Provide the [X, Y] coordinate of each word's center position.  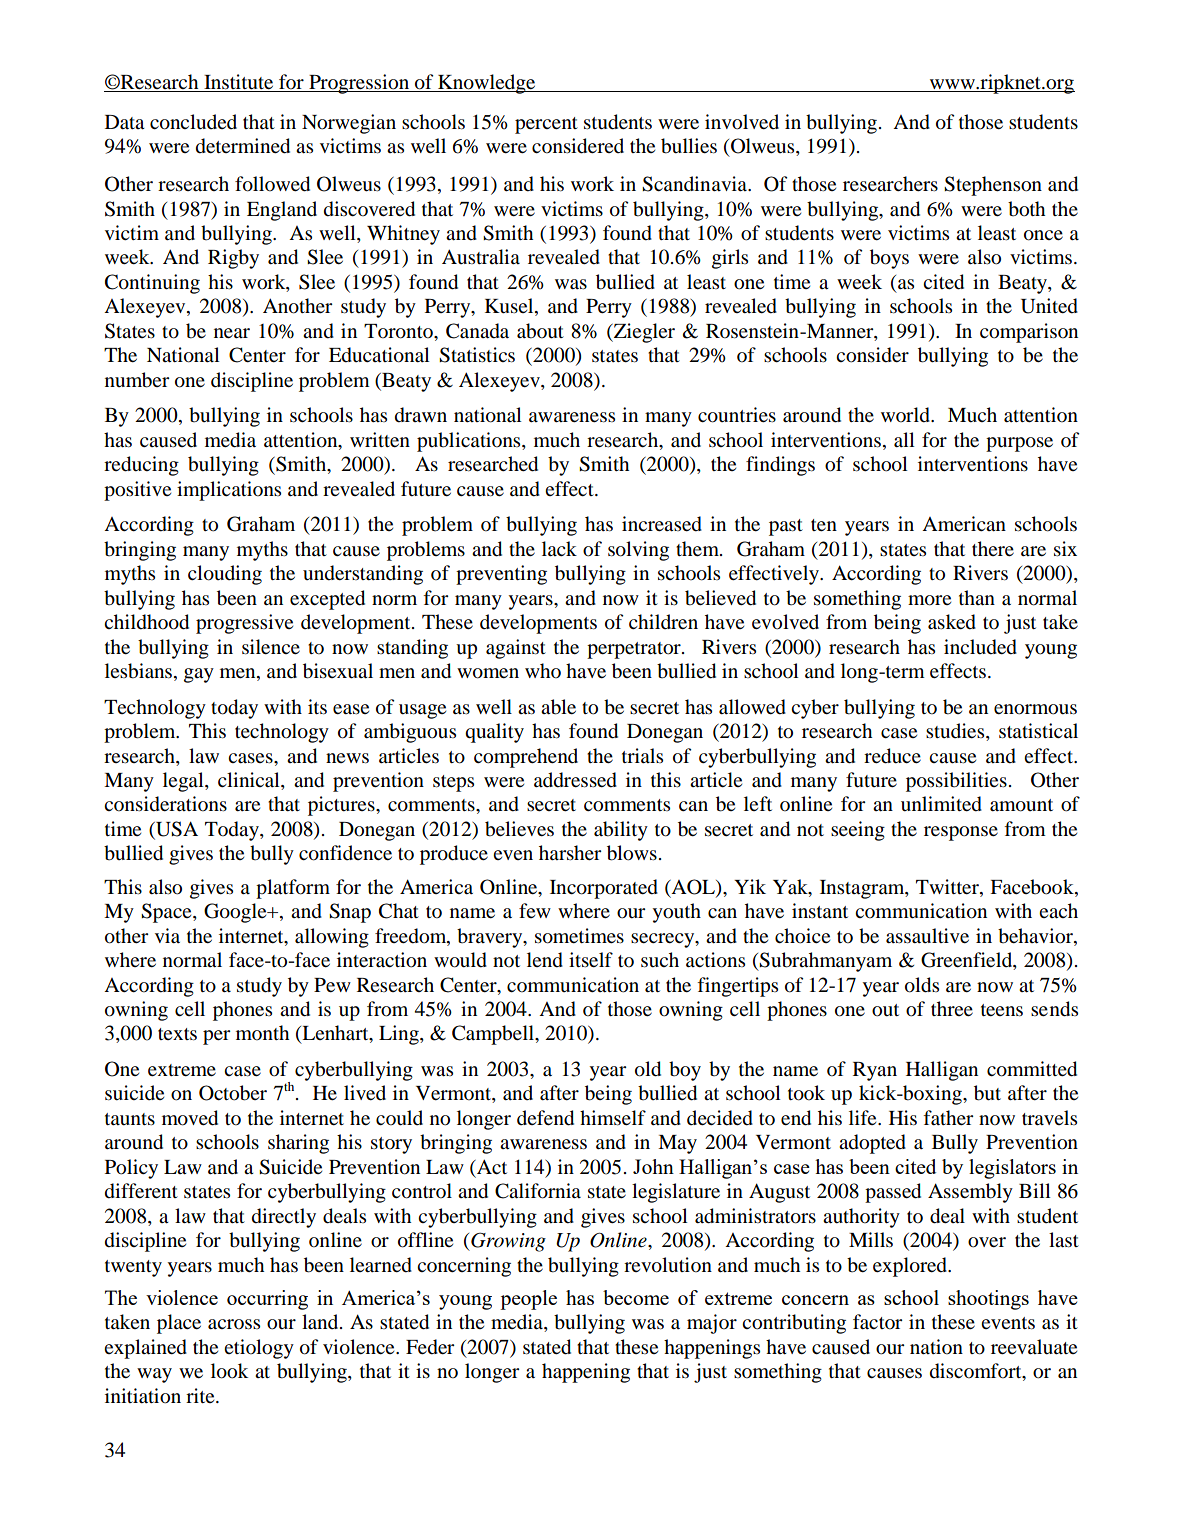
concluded [193, 122]
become [636, 1297]
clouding [225, 575]
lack [559, 548]
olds [922, 985]
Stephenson [993, 186]
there [993, 548]
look [230, 1371]
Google [236, 913]
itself [591, 959]
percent [546, 125]
